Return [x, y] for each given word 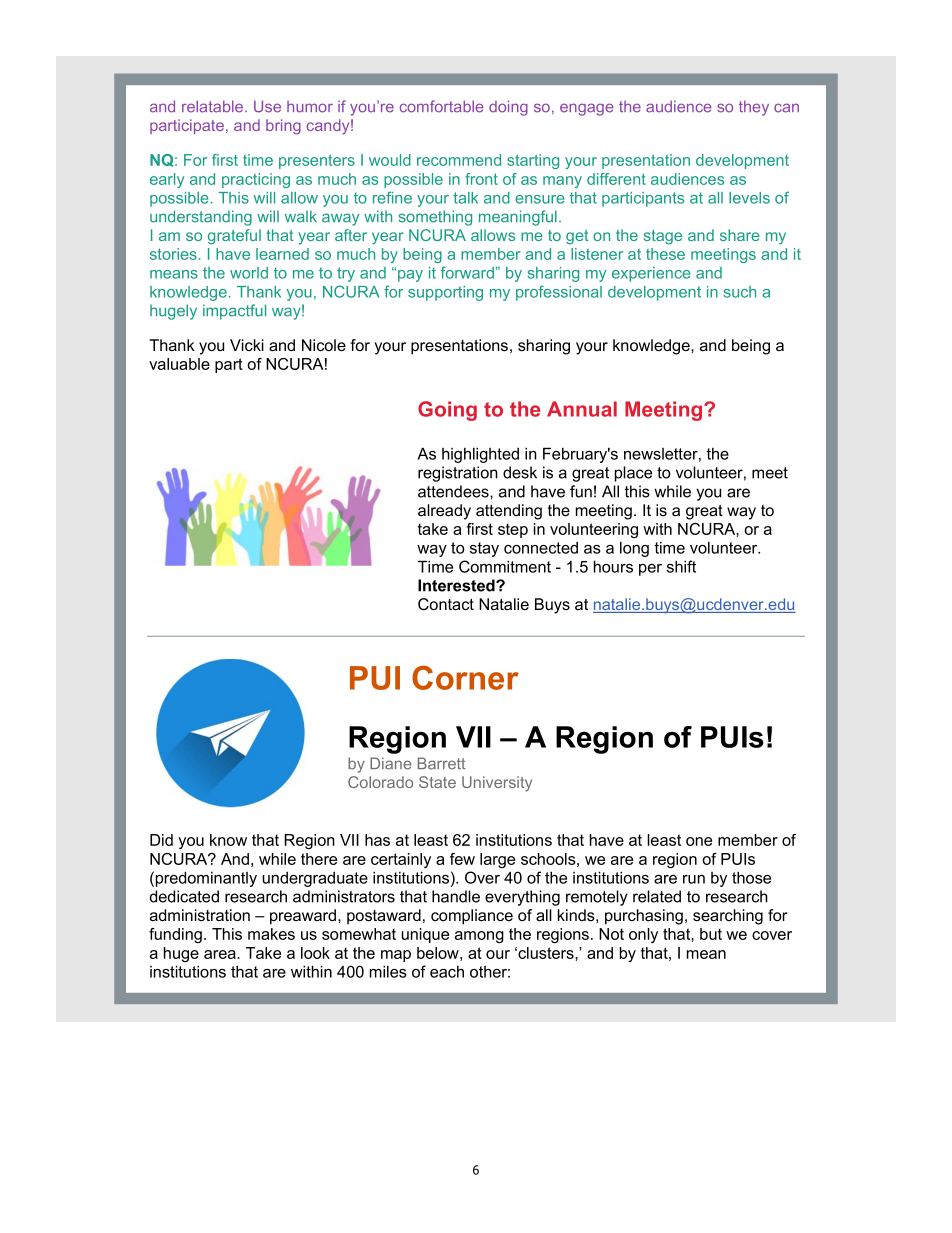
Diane [391, 763]
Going [447, 411]
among [479, 937]
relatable [214, 106]
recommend [459, 160]
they [754, 108]
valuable [179, 364]
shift [681, 566]
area [221, 954]
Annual [582, 409]
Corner [465, 678]
